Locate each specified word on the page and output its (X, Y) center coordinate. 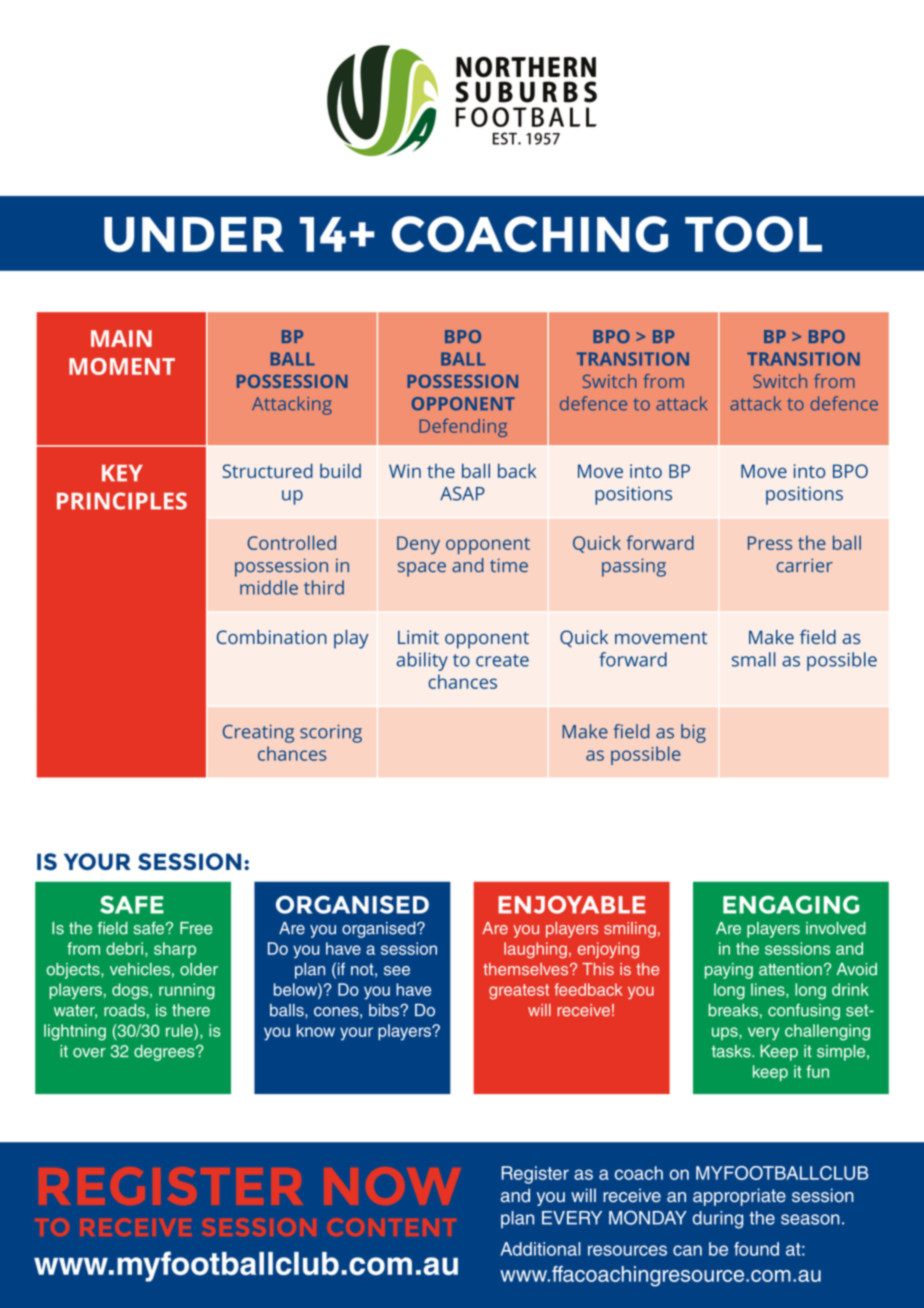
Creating (258, 733)
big (693, 733)
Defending (463, 427)
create (502, 660)
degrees (165, 1053)
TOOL (753, 234)
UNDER (194, 234)
